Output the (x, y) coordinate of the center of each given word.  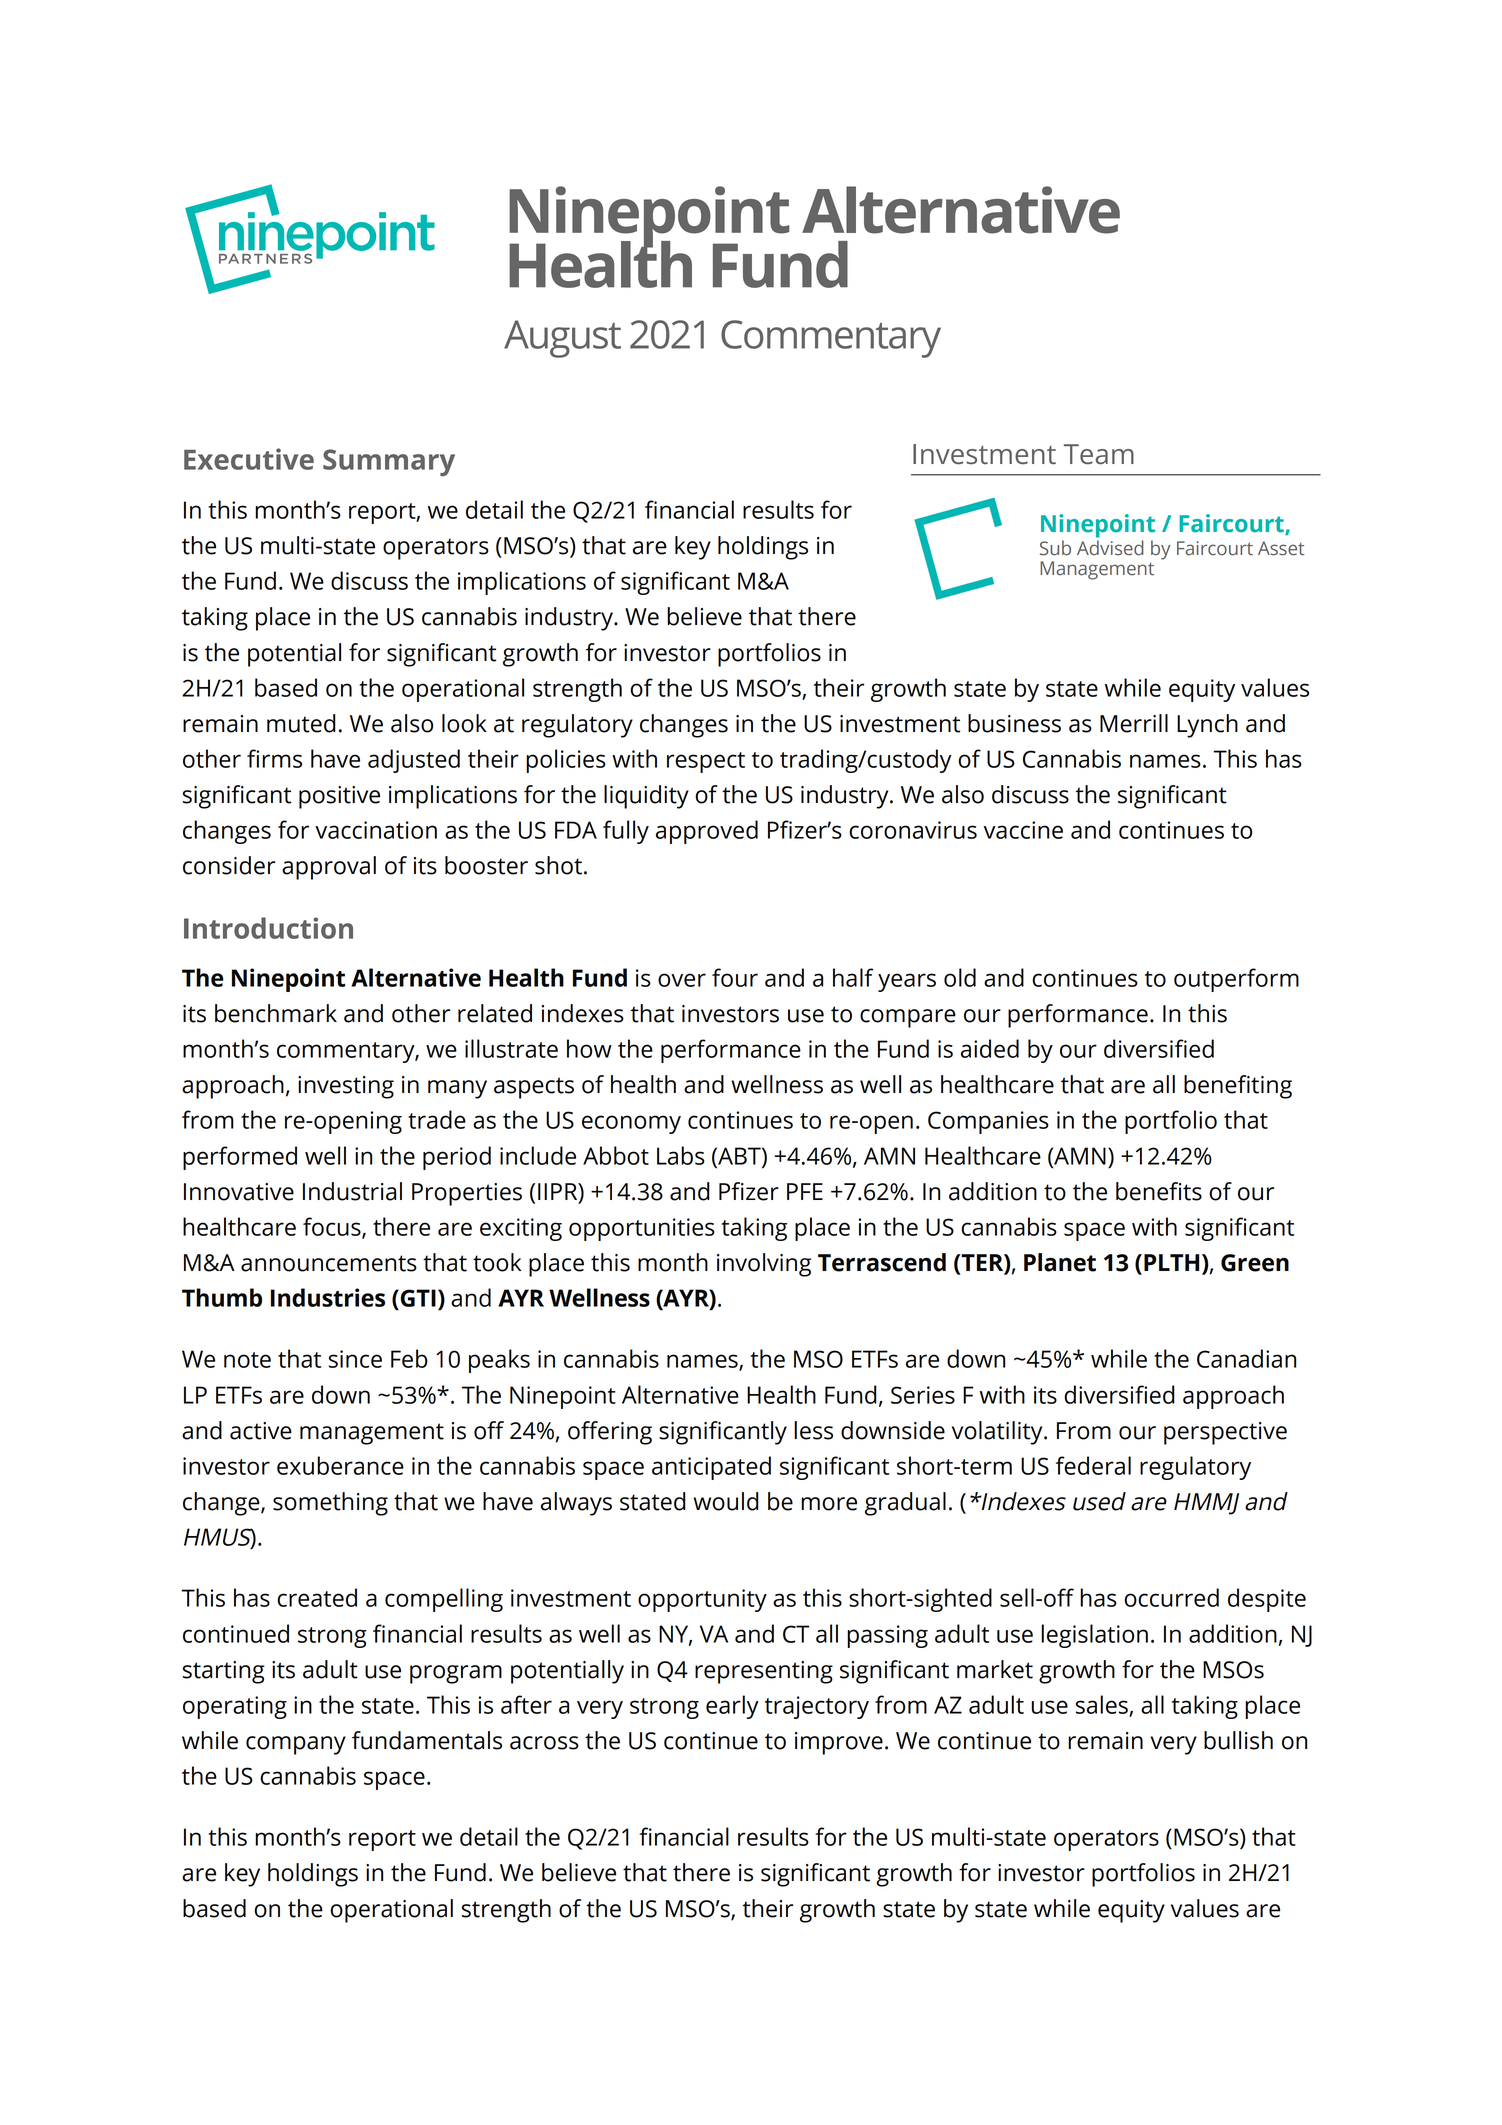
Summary (389, 462)
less (813, 1430)
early (732, 1707)
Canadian (1246, 1358)
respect (706, 762)
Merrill (1134, 723)
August (562, 339)
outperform (1236, 980)
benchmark (276, 1013)
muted (301, 723)
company (296, 1745)
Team (1099, 454)
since (355, 1359)
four (735, 977)
